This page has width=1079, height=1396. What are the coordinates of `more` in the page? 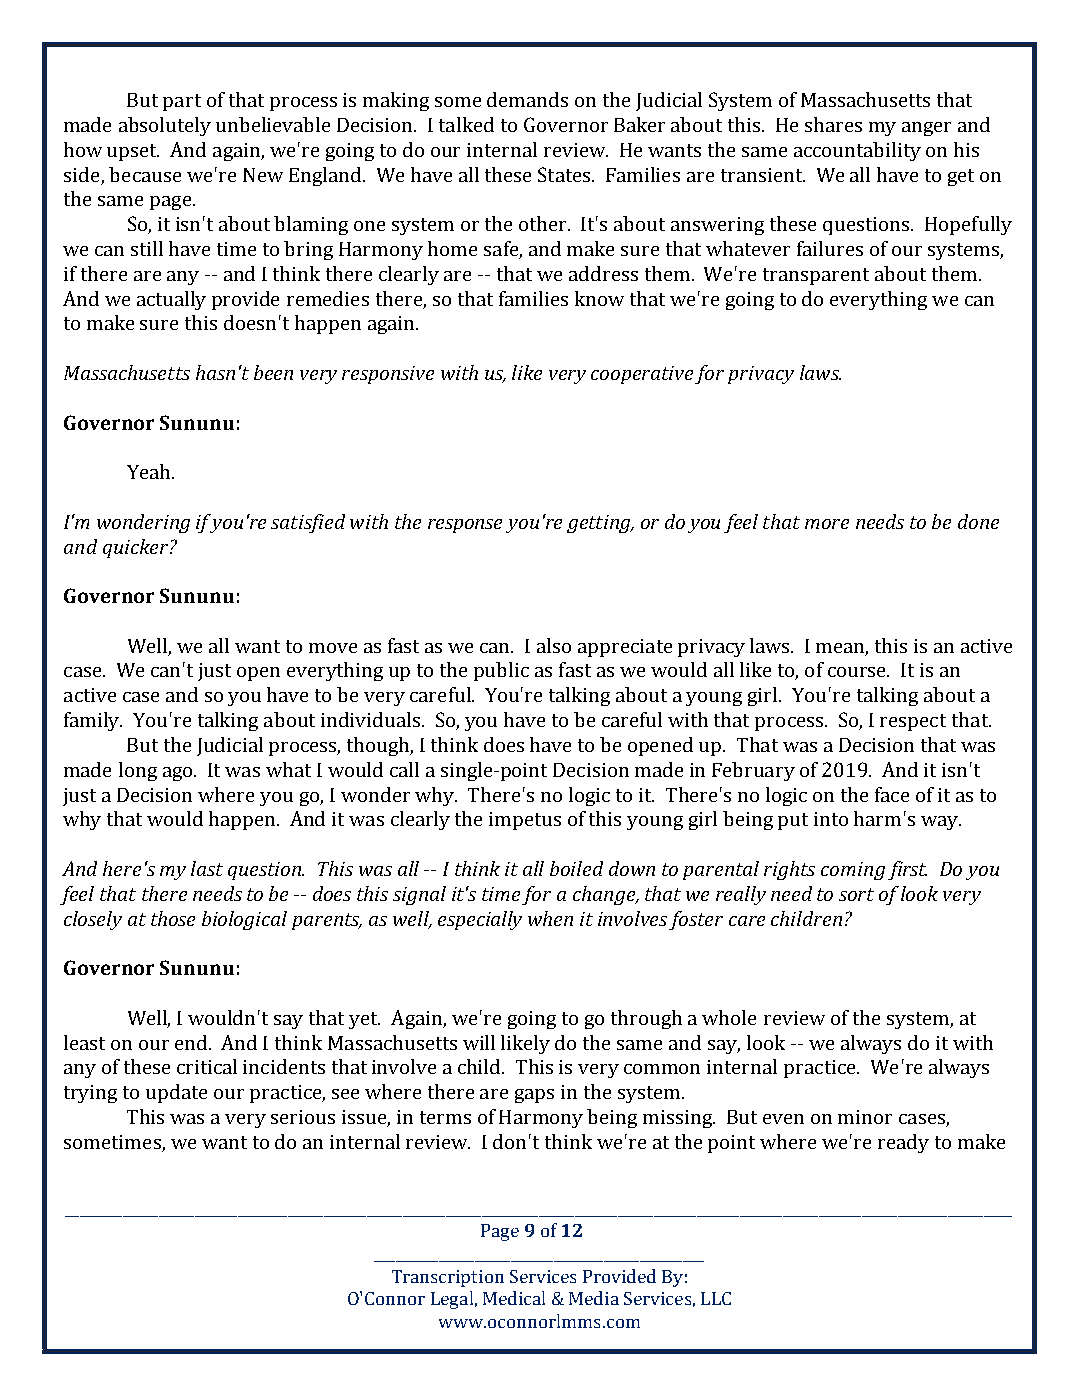 It's located at (827, 524).
